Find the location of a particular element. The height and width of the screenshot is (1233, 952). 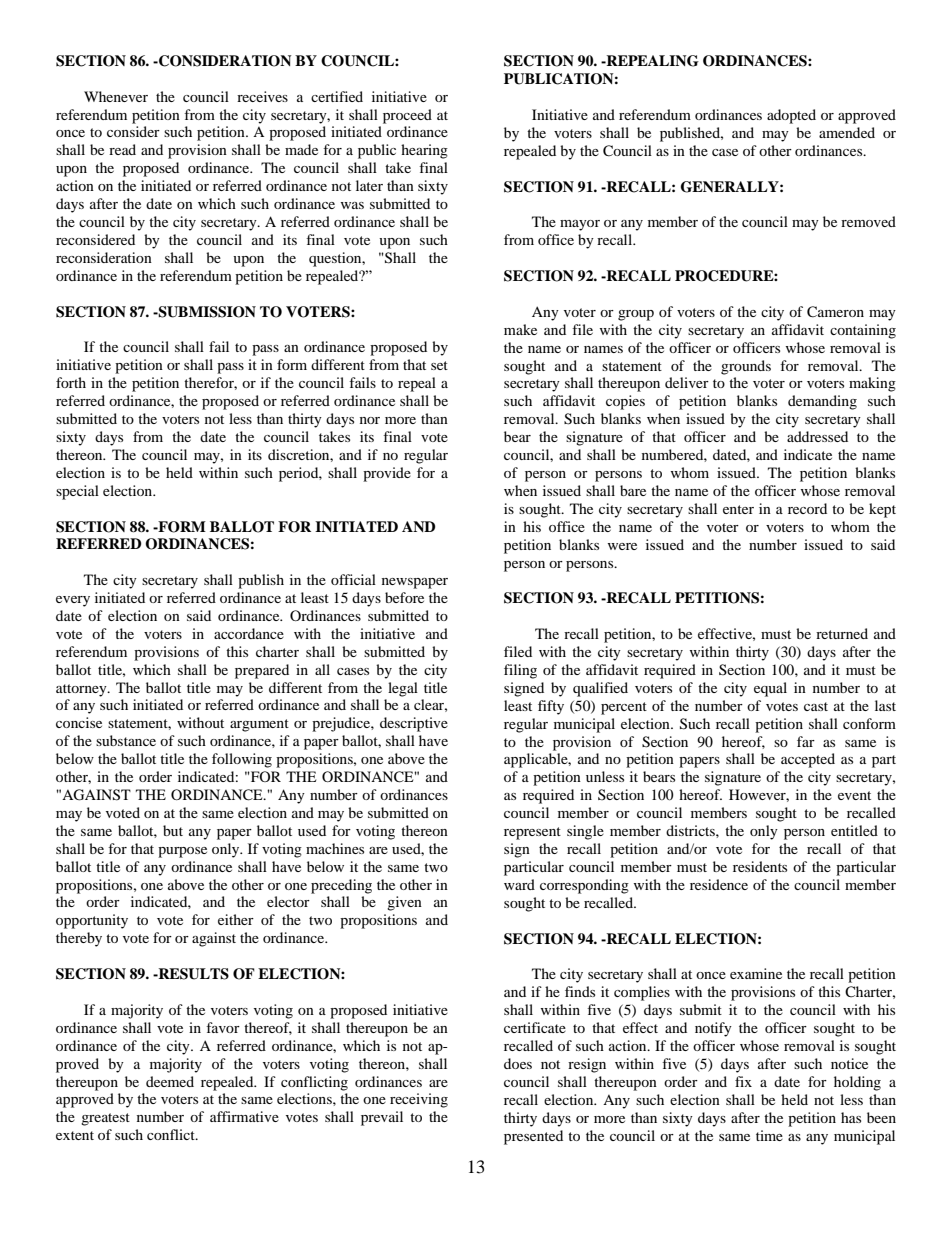

read is located at coordinates (122, 149).
